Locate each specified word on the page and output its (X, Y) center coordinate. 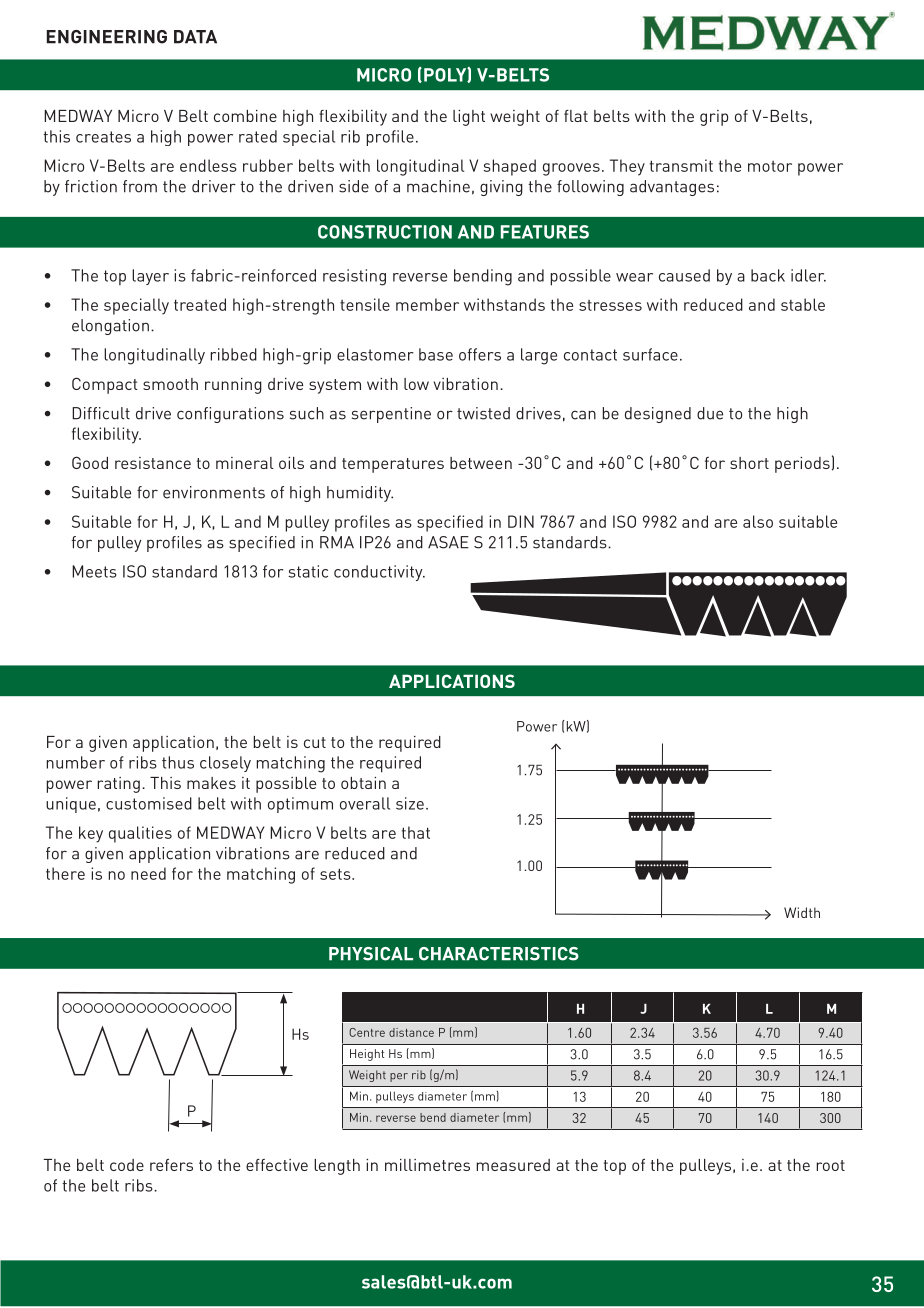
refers (171, 1165)
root (830, 1165)
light (469, 118)
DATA (195, 37)
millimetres (427, 1165)
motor (770, 166)
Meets (94, 571)
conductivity (379, 573)
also (758, 521)
